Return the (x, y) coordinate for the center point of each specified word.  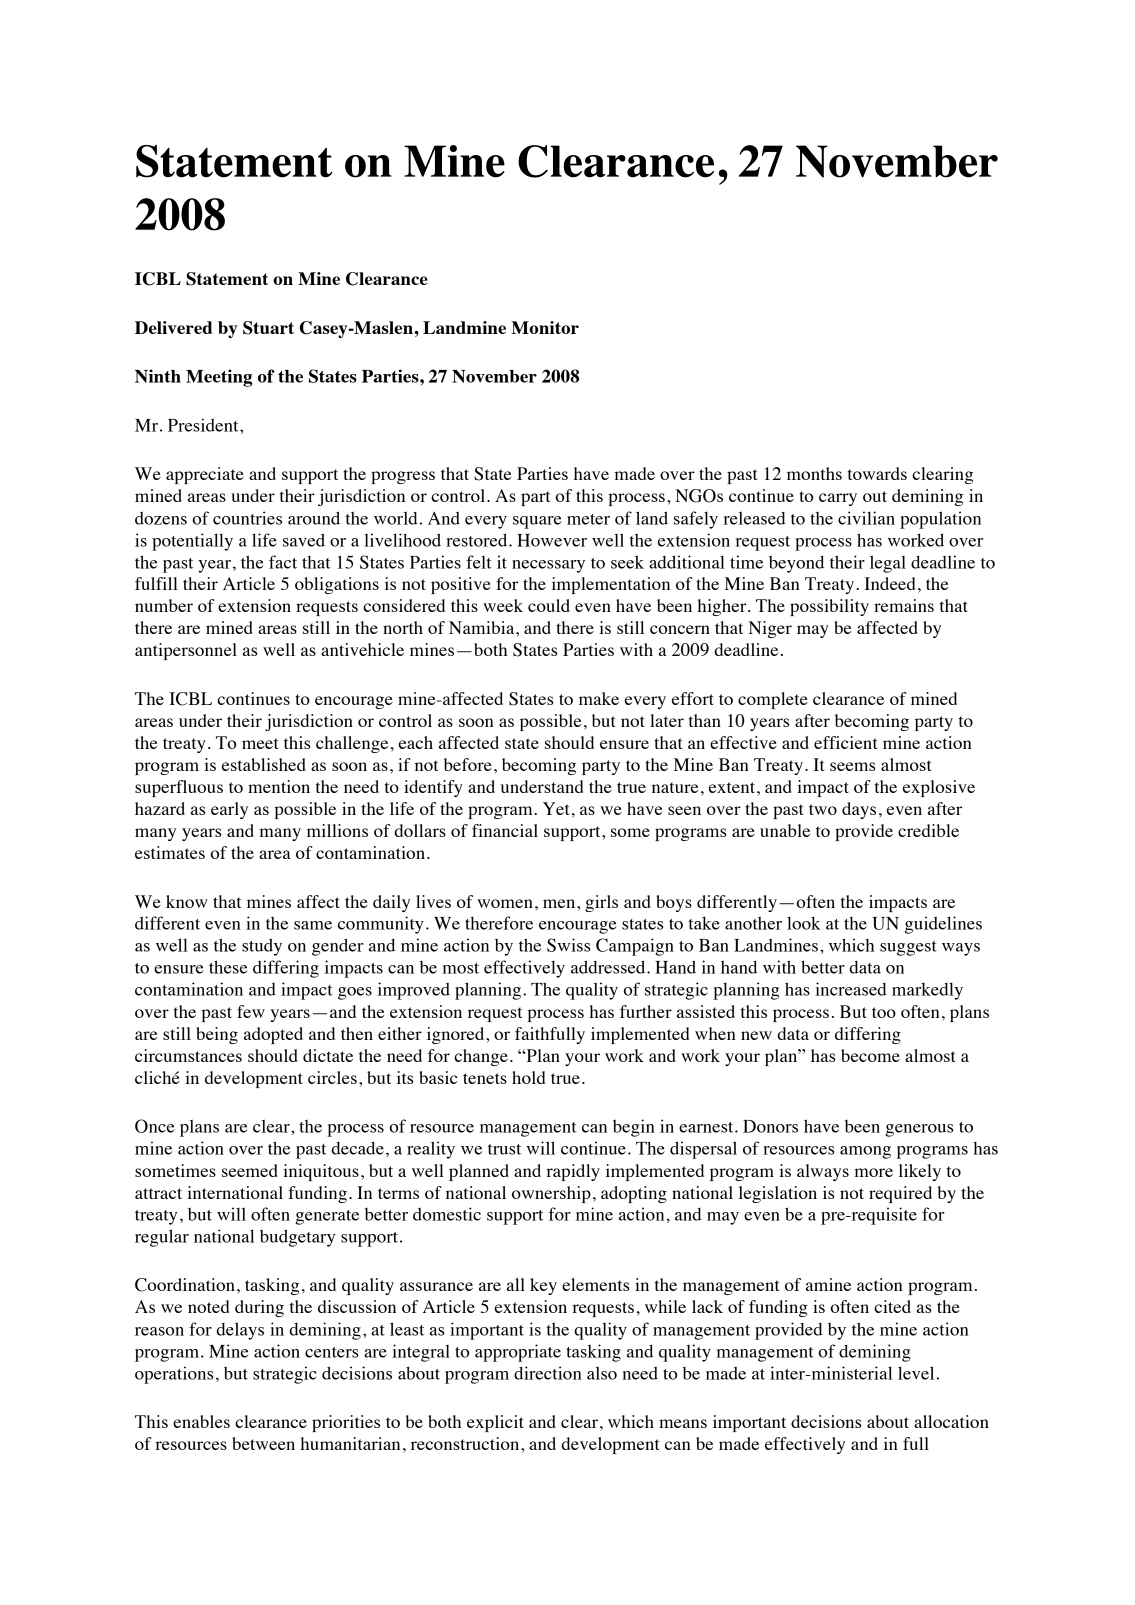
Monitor (545, 327)
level (916, 1373)
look (804, 923)
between (263, 1443)
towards (877, 473)
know (187, 901)
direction (548, 1373)
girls (601, 903)
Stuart (268, 328)
